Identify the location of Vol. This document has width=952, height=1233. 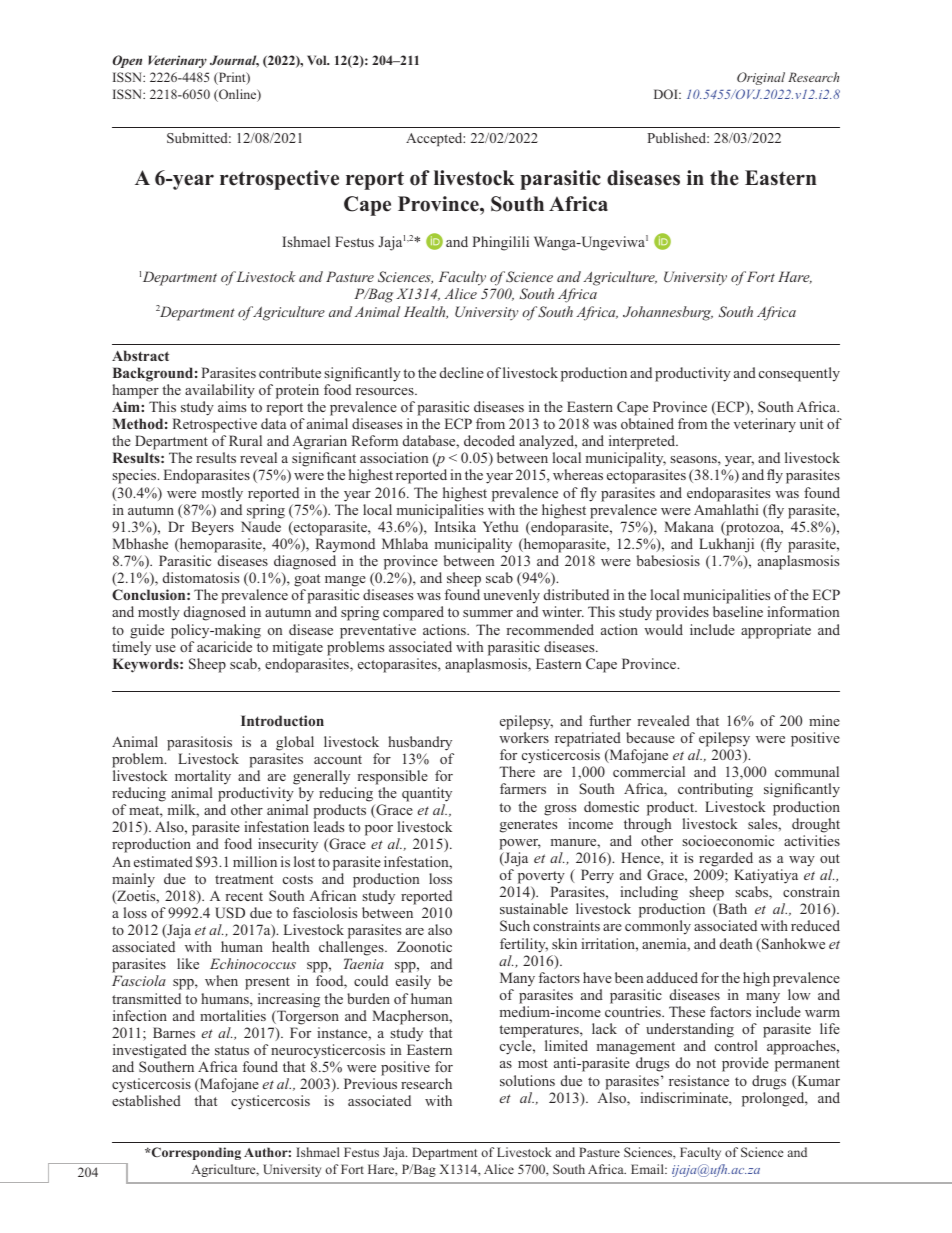
(318, 60).
